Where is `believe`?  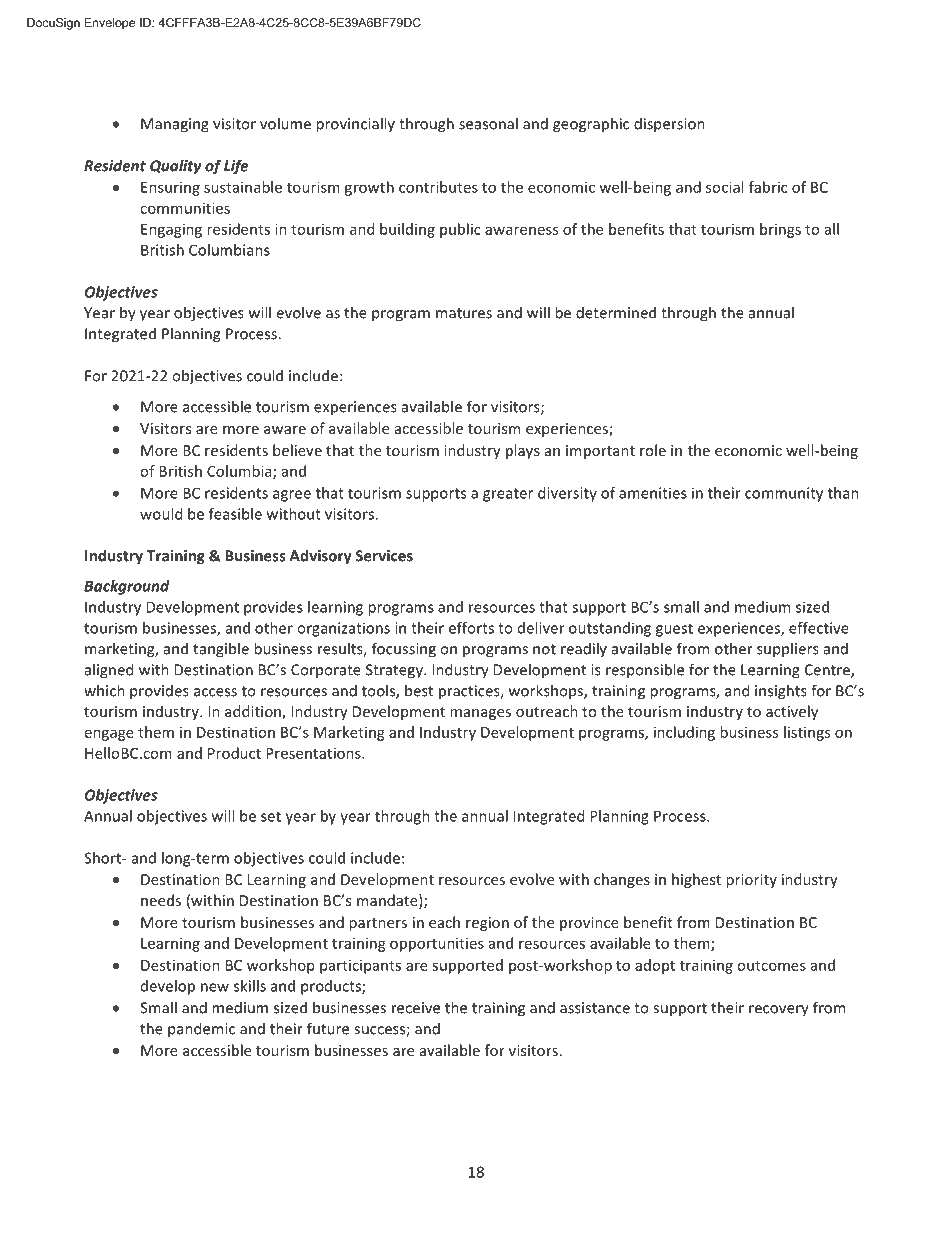
believe is located at coordinates (297, 450).
